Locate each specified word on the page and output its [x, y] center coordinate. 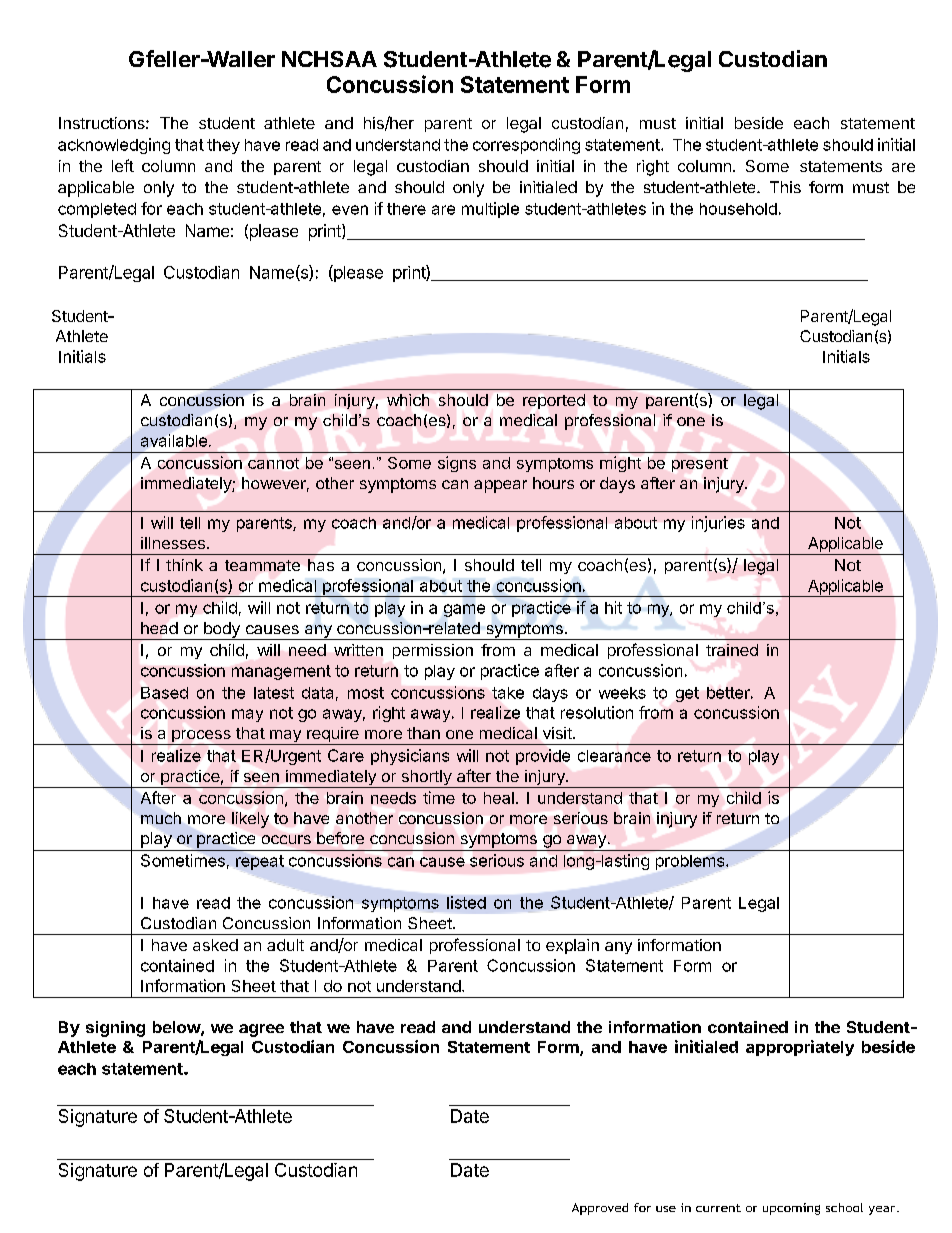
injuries [718, 524]
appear [500, 486]
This [785, 187]
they [223, 146]
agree [261, 1030]
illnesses [173, 543]
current [718, 1208]
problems [691, 862]
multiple [490, 210]
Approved [600, 1209]
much [161, 818]
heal [499, 798]
